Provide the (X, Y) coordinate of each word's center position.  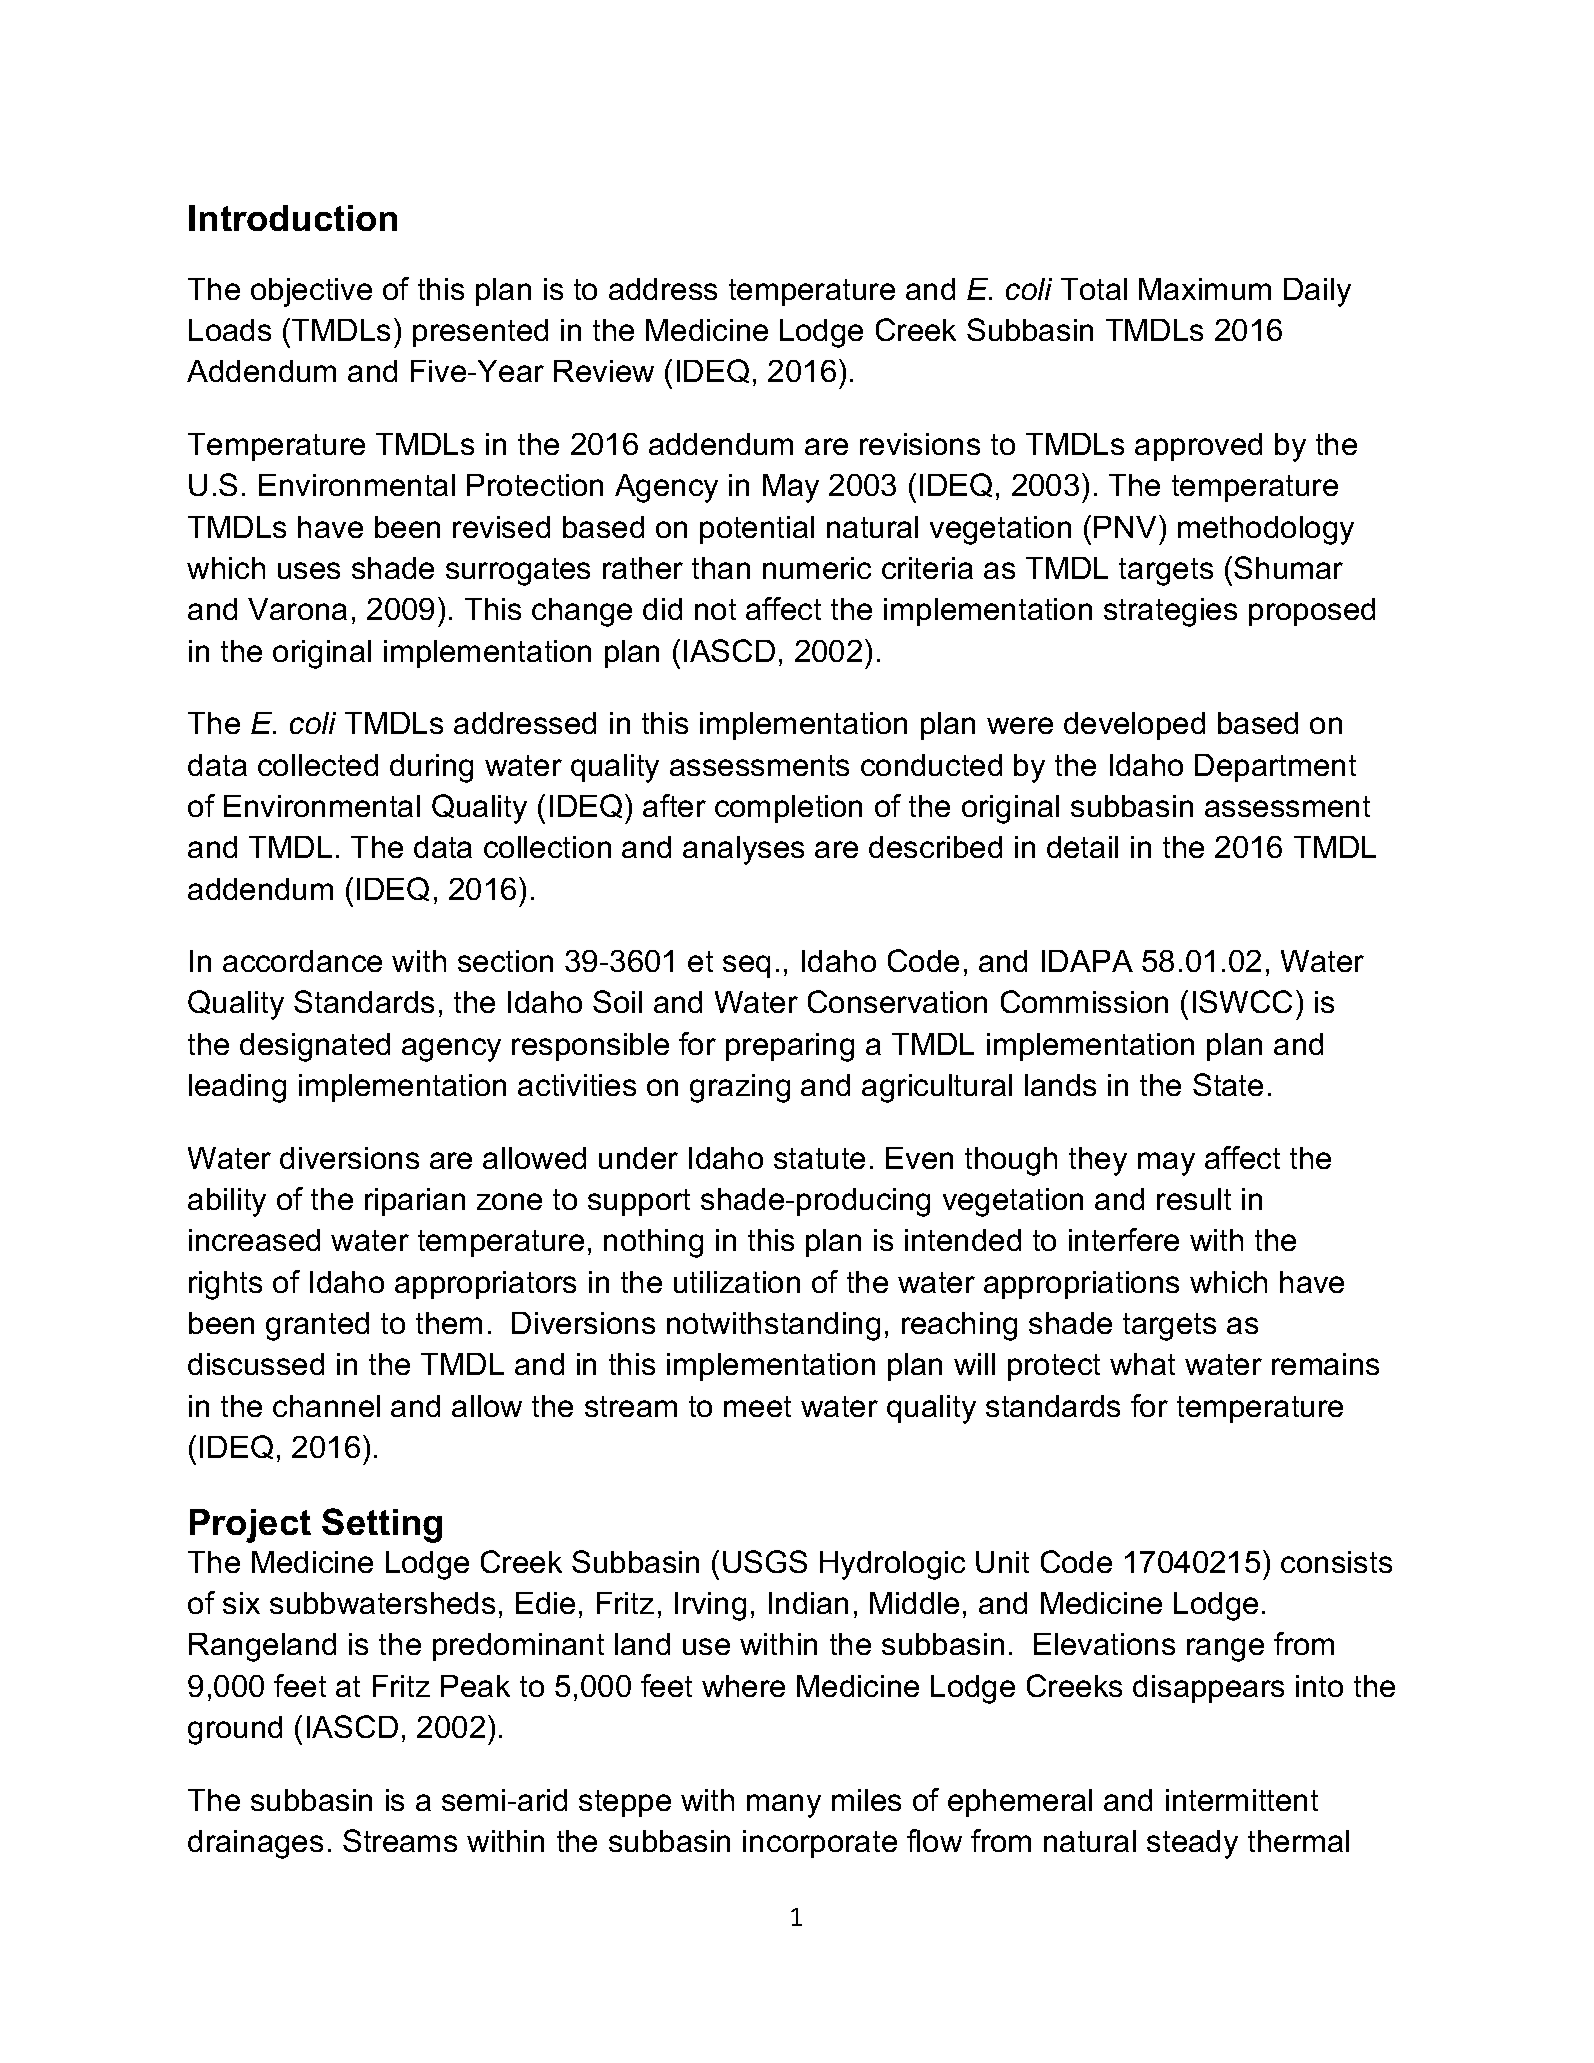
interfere (1124, 1239)
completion (788, 809)
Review (604, 371)
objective (311, 292)
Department (1275, 768)
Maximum (1205, 289)
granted (317, 1326)
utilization (737, 1282)
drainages (255, 1844)
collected (318, 765)
